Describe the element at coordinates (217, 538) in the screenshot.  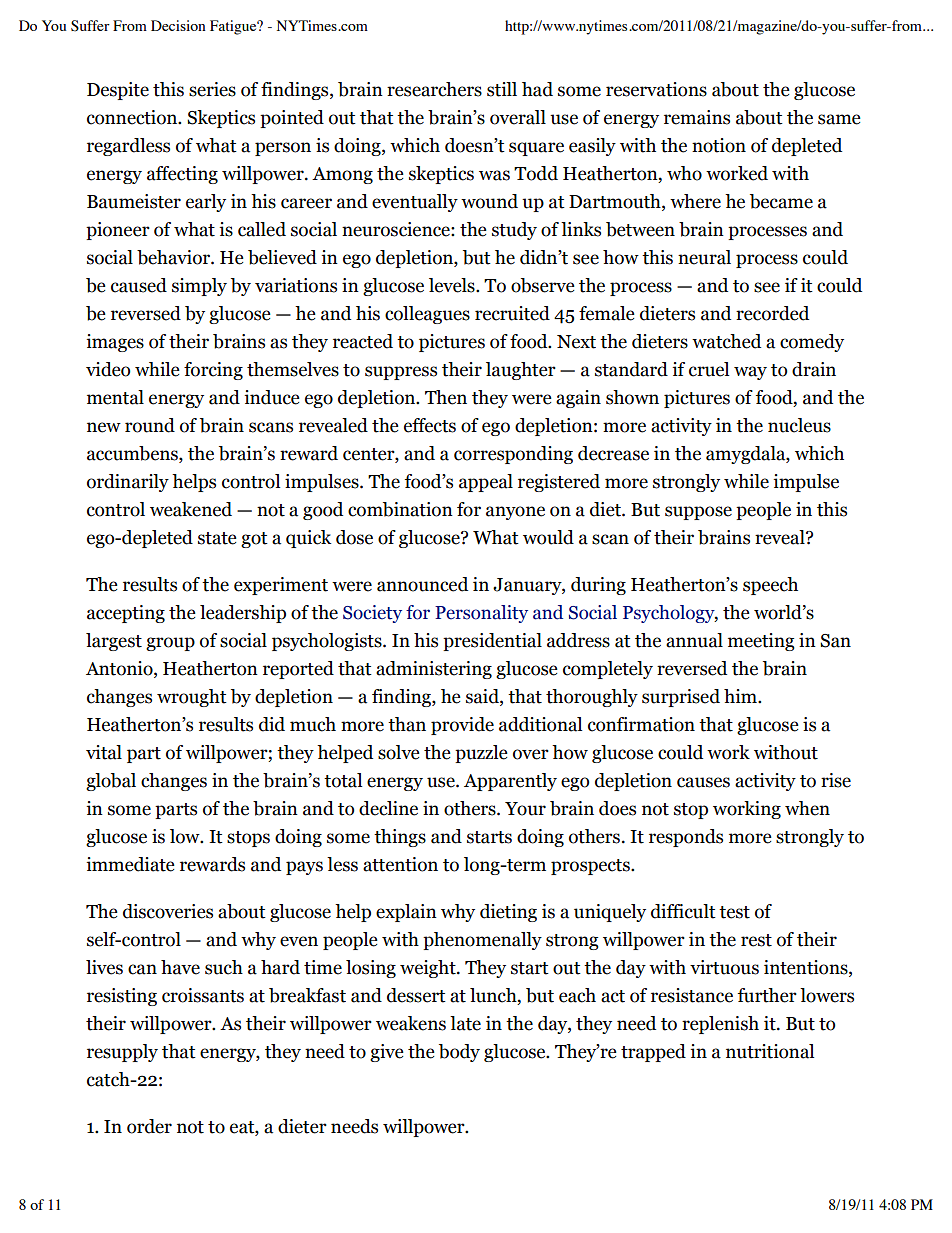
I see `state` at that location.
